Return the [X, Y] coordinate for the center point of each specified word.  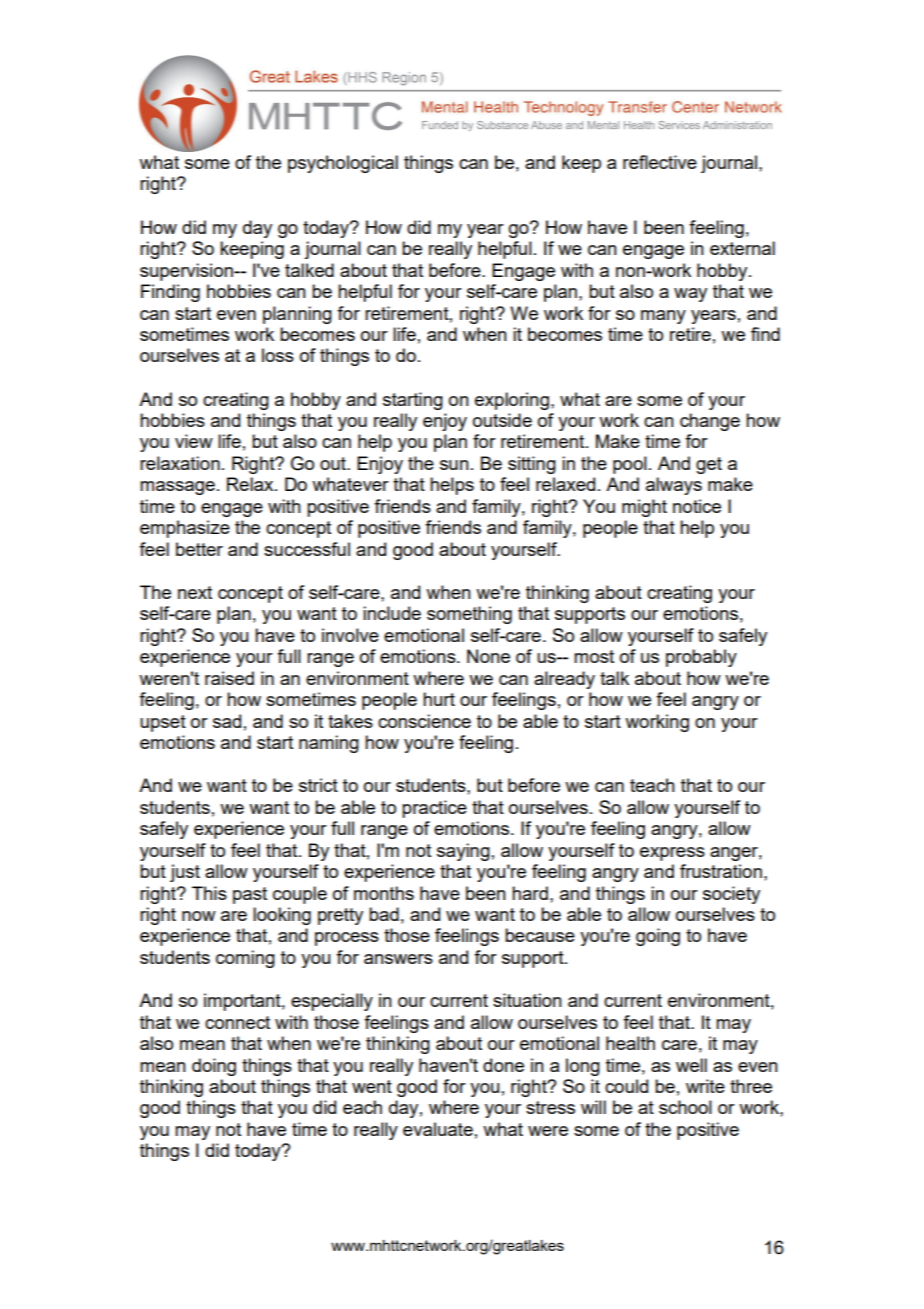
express [672, 854]
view [194, 441]
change [710, 422]
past [250, 895]
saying [463, 852]
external [742, 248]
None [488, 656]
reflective [660, 162]
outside [502, 420]
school [685, 1107]
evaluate [438, 1129]
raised [229, 678]
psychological [343, 164]
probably [701, 658]
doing [214, 1067]
